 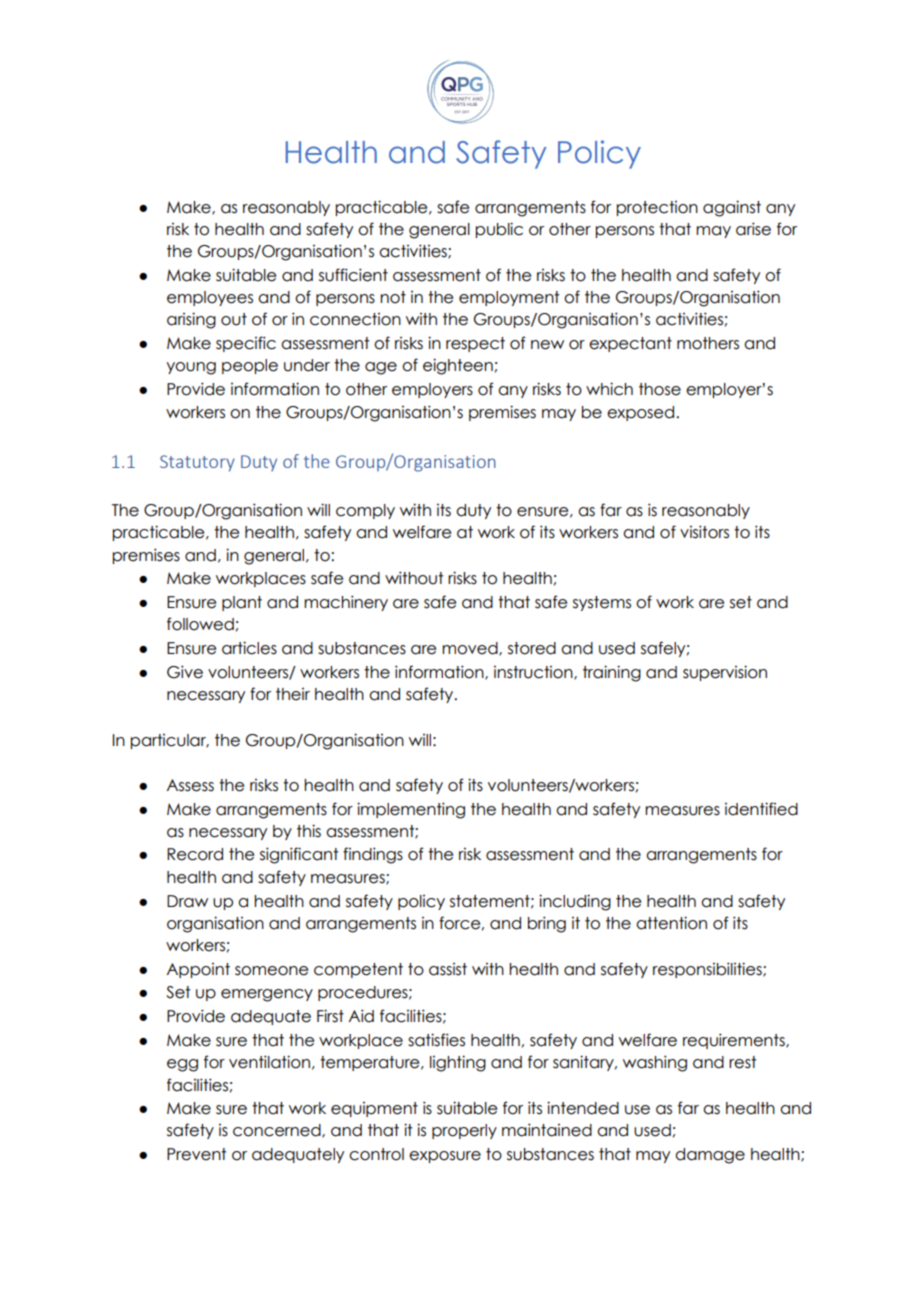 What do you see at coordinates (448, 969) in the screenshot?
I see `assist` at bounding box center [448, 969].
